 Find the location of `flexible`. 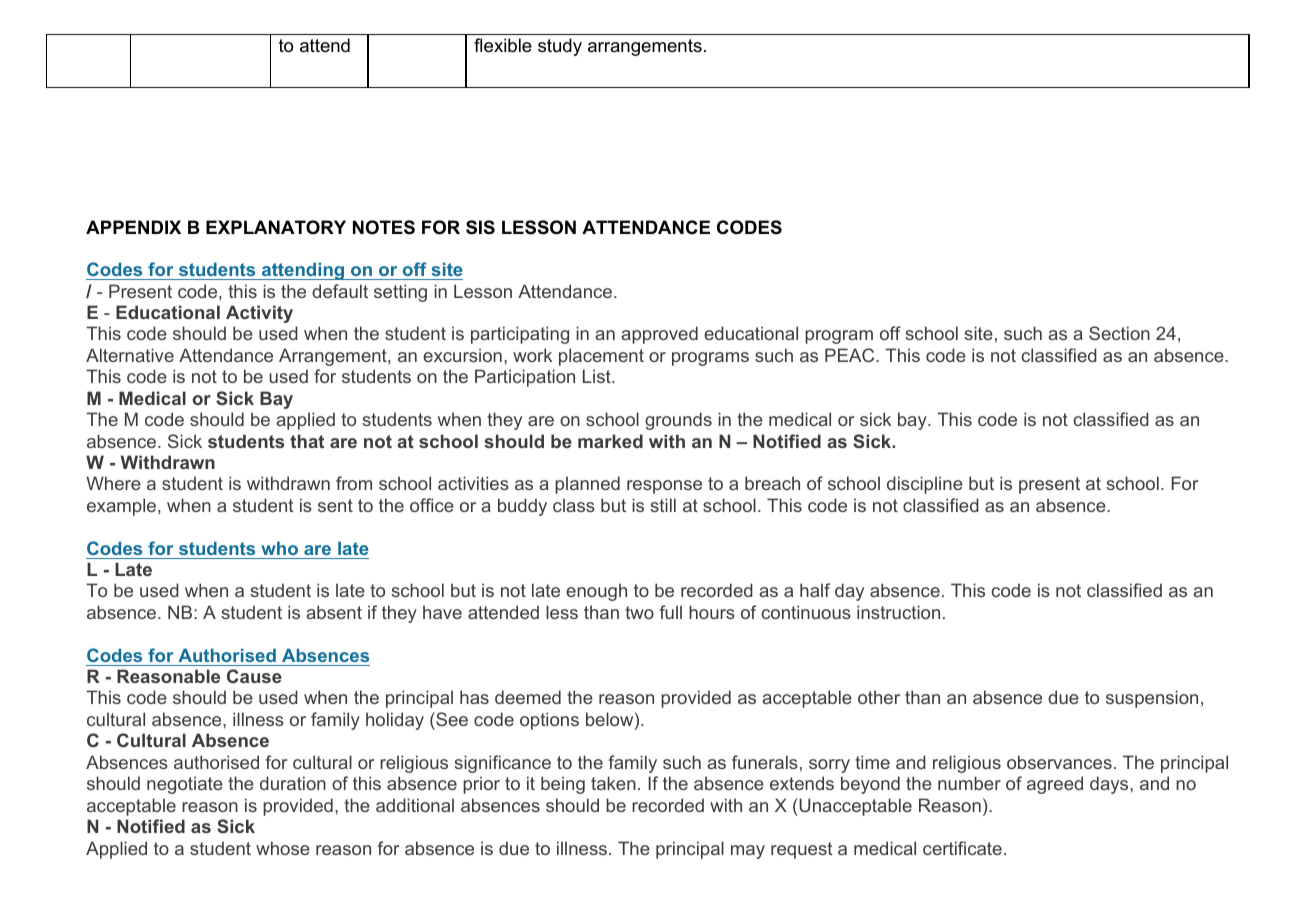

flexible is located at coordinates (503, 45).
